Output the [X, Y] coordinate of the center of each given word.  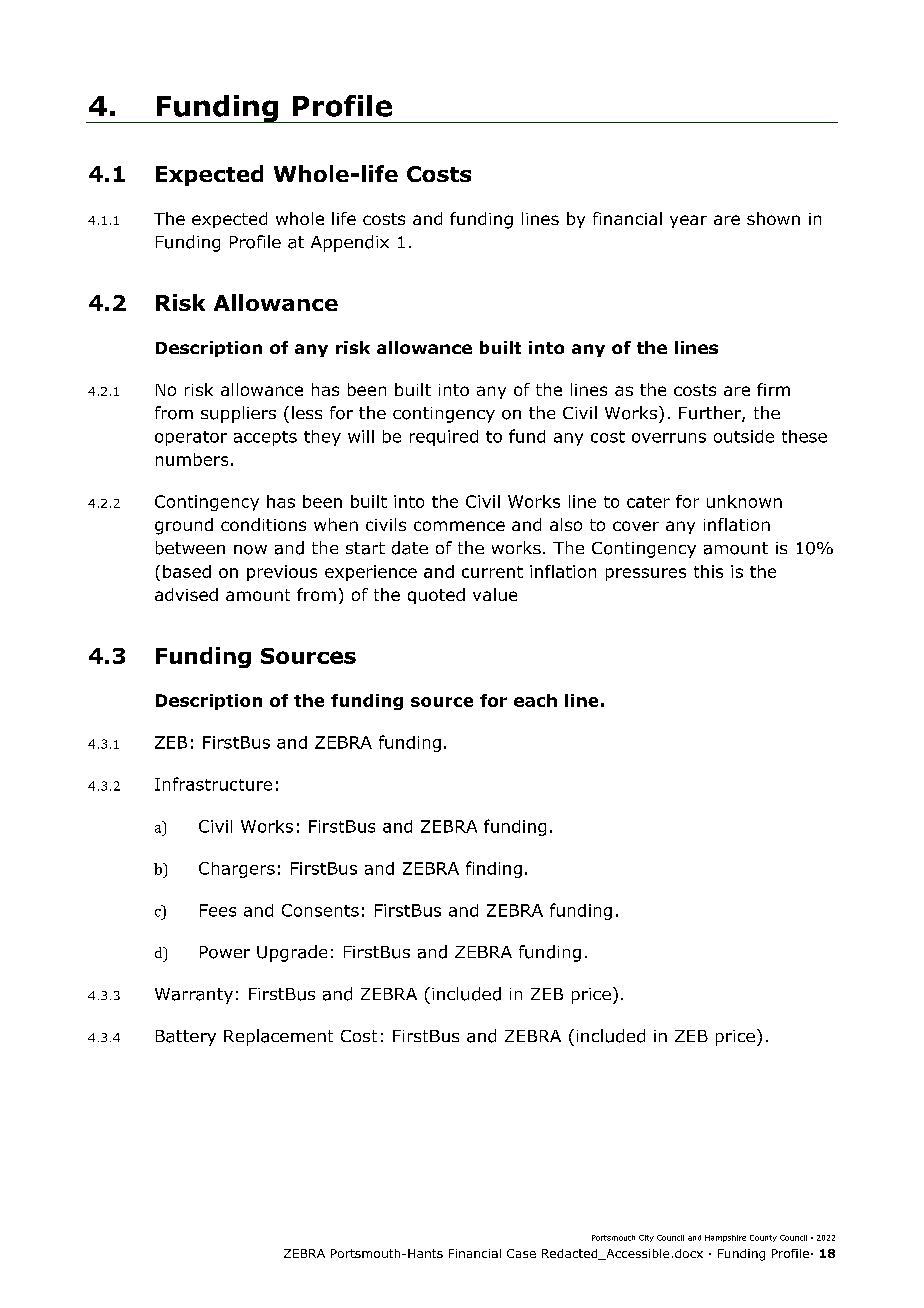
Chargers [237, 870]
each [535, 700]
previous [282, 573]
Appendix [350, 243]
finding [494, 869]
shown [773, 218]
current [492, 572]
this [708, 571]
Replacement [278, 1037]
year [688, 221]
